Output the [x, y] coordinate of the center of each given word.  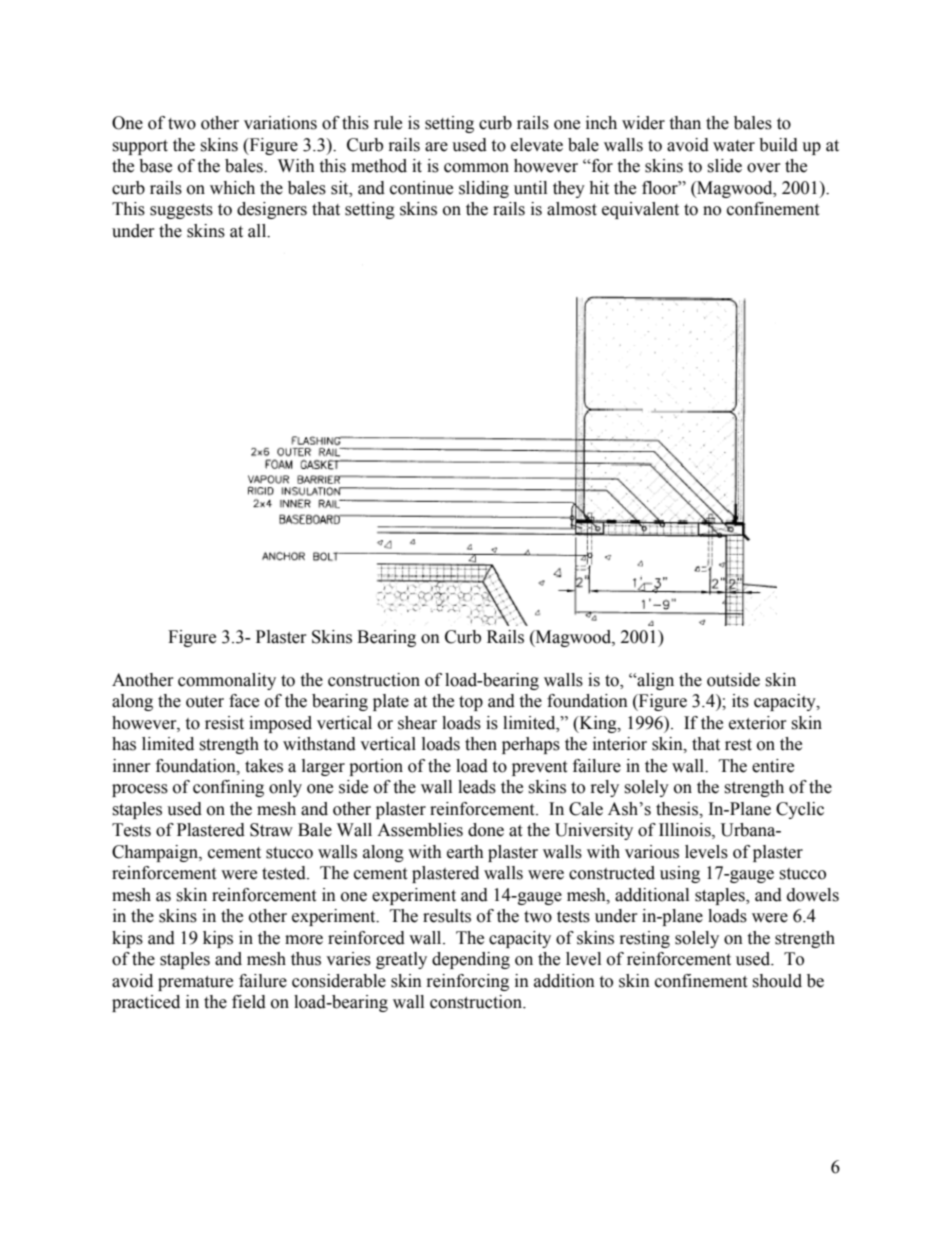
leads [477, 787]
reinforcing [468, 982]
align [654, 681]
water [734, 146]
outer [205, 702]
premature [195, 983]
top [471, 703]
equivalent [640, 210]
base [155, 166]
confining [228, 788]
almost [572, 209]
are [436, 147]
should [777, 981]
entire [773, 766]
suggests [181, 211]
